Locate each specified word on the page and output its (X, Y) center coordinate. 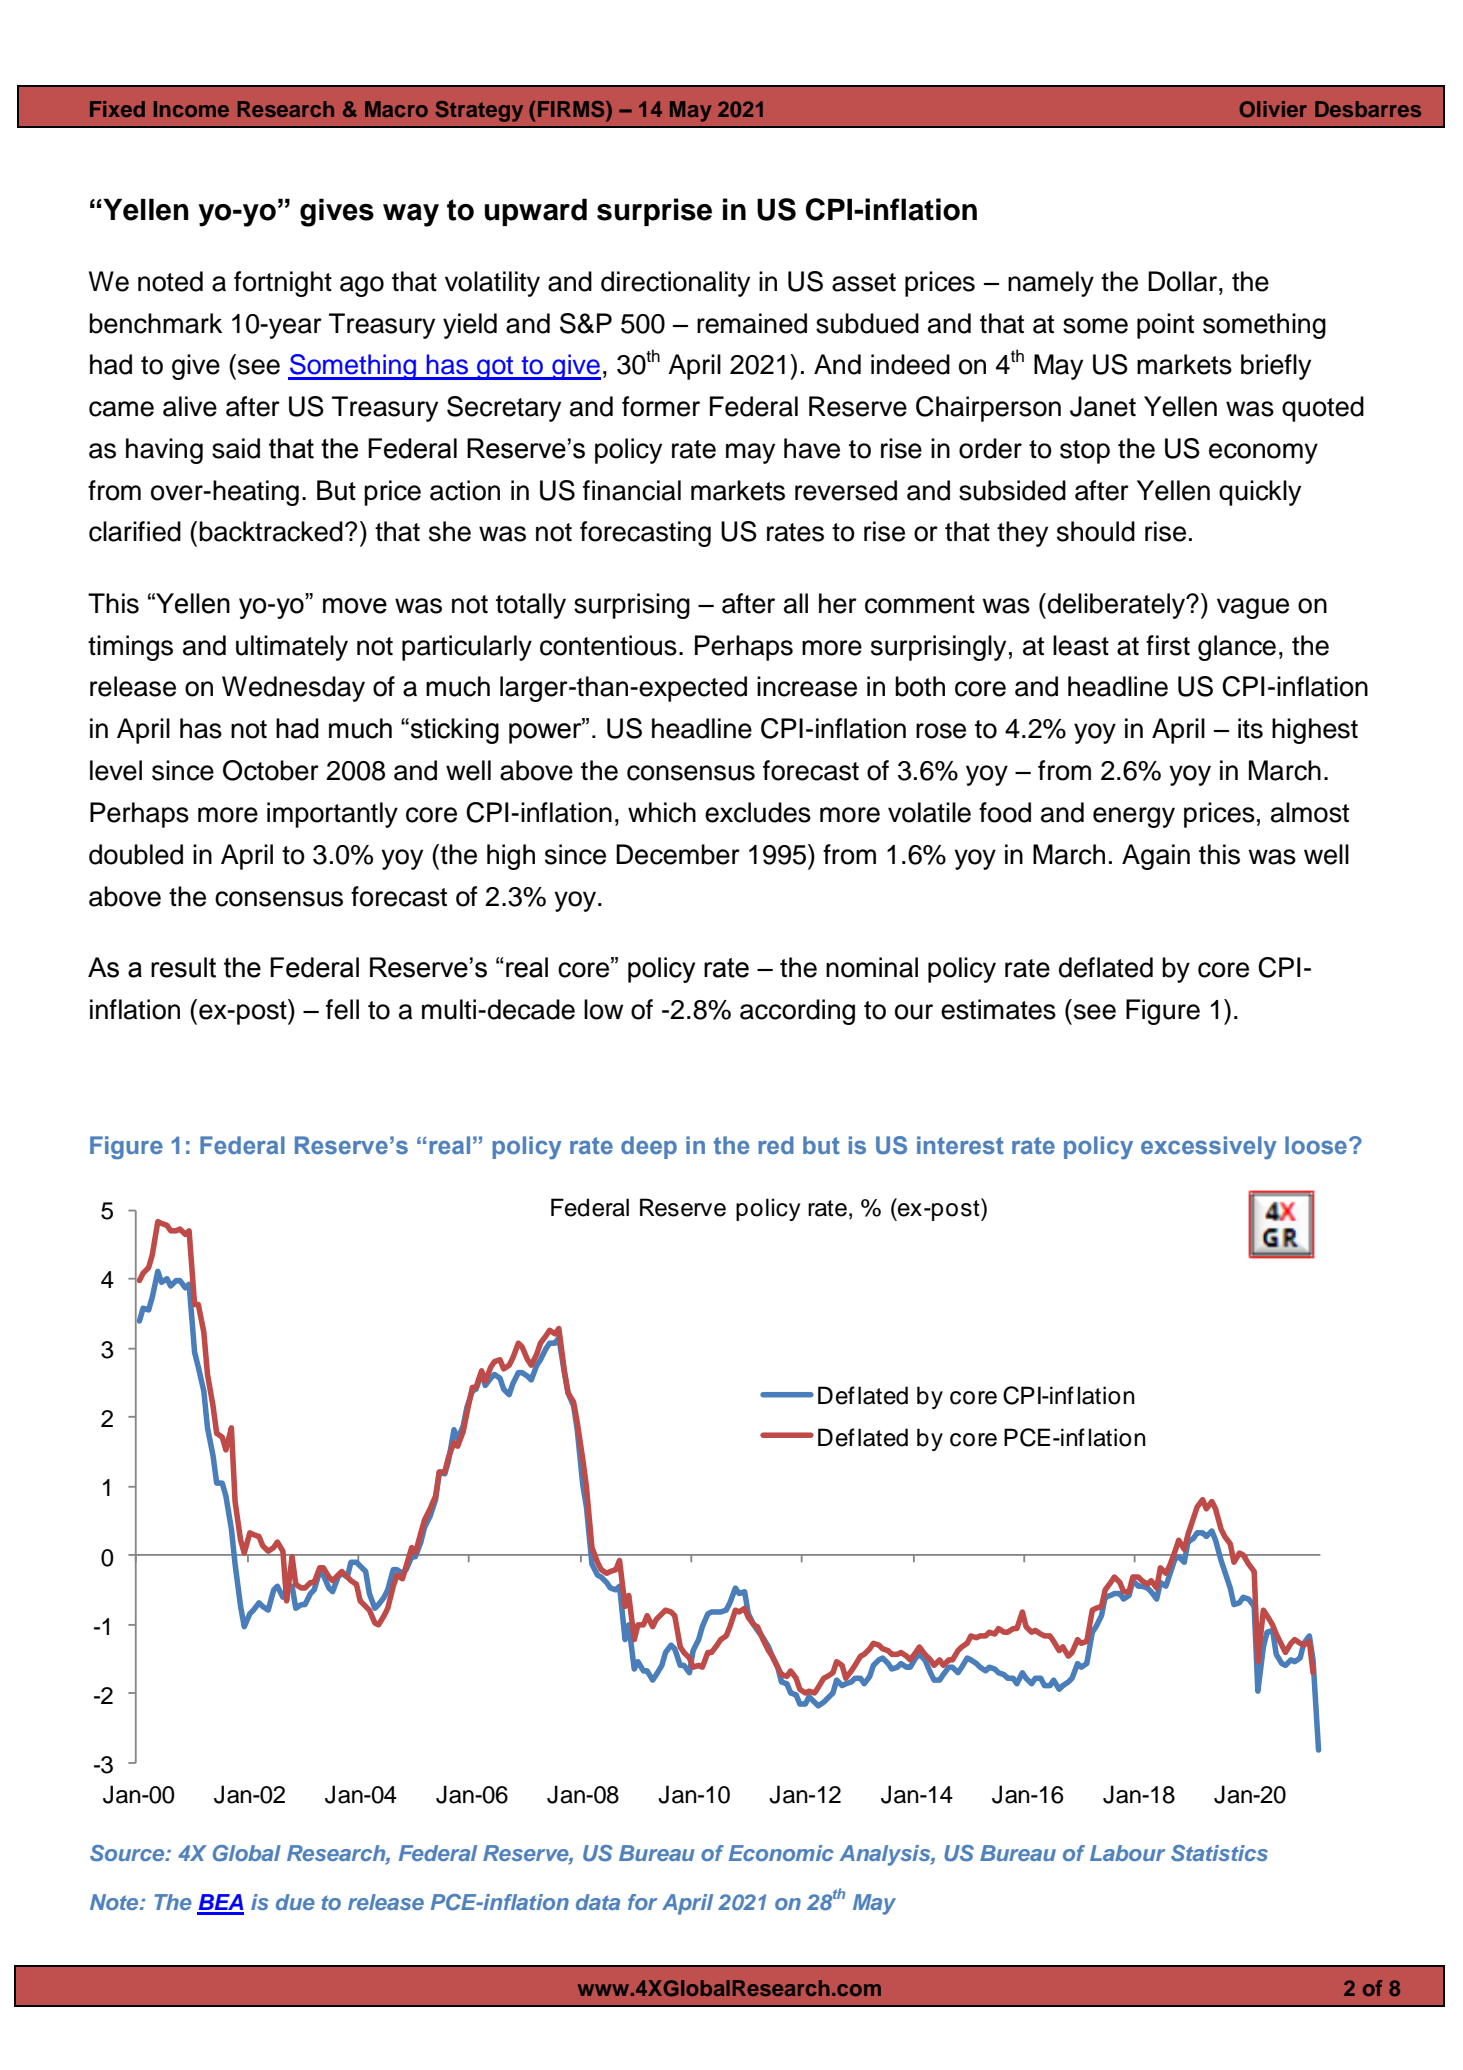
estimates (998, 1009)
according (797, 1012)
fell (342, 1009)
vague (1253, 608)
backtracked (271, 531)
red (776, 1145)
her (838, 603)
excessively (1209, 1147)
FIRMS (572, 109)
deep (649, 1147)
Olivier (1273, 109)
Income (191, 109)
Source (128, 1853)
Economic (781, 1853)
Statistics (1219, 1853)
